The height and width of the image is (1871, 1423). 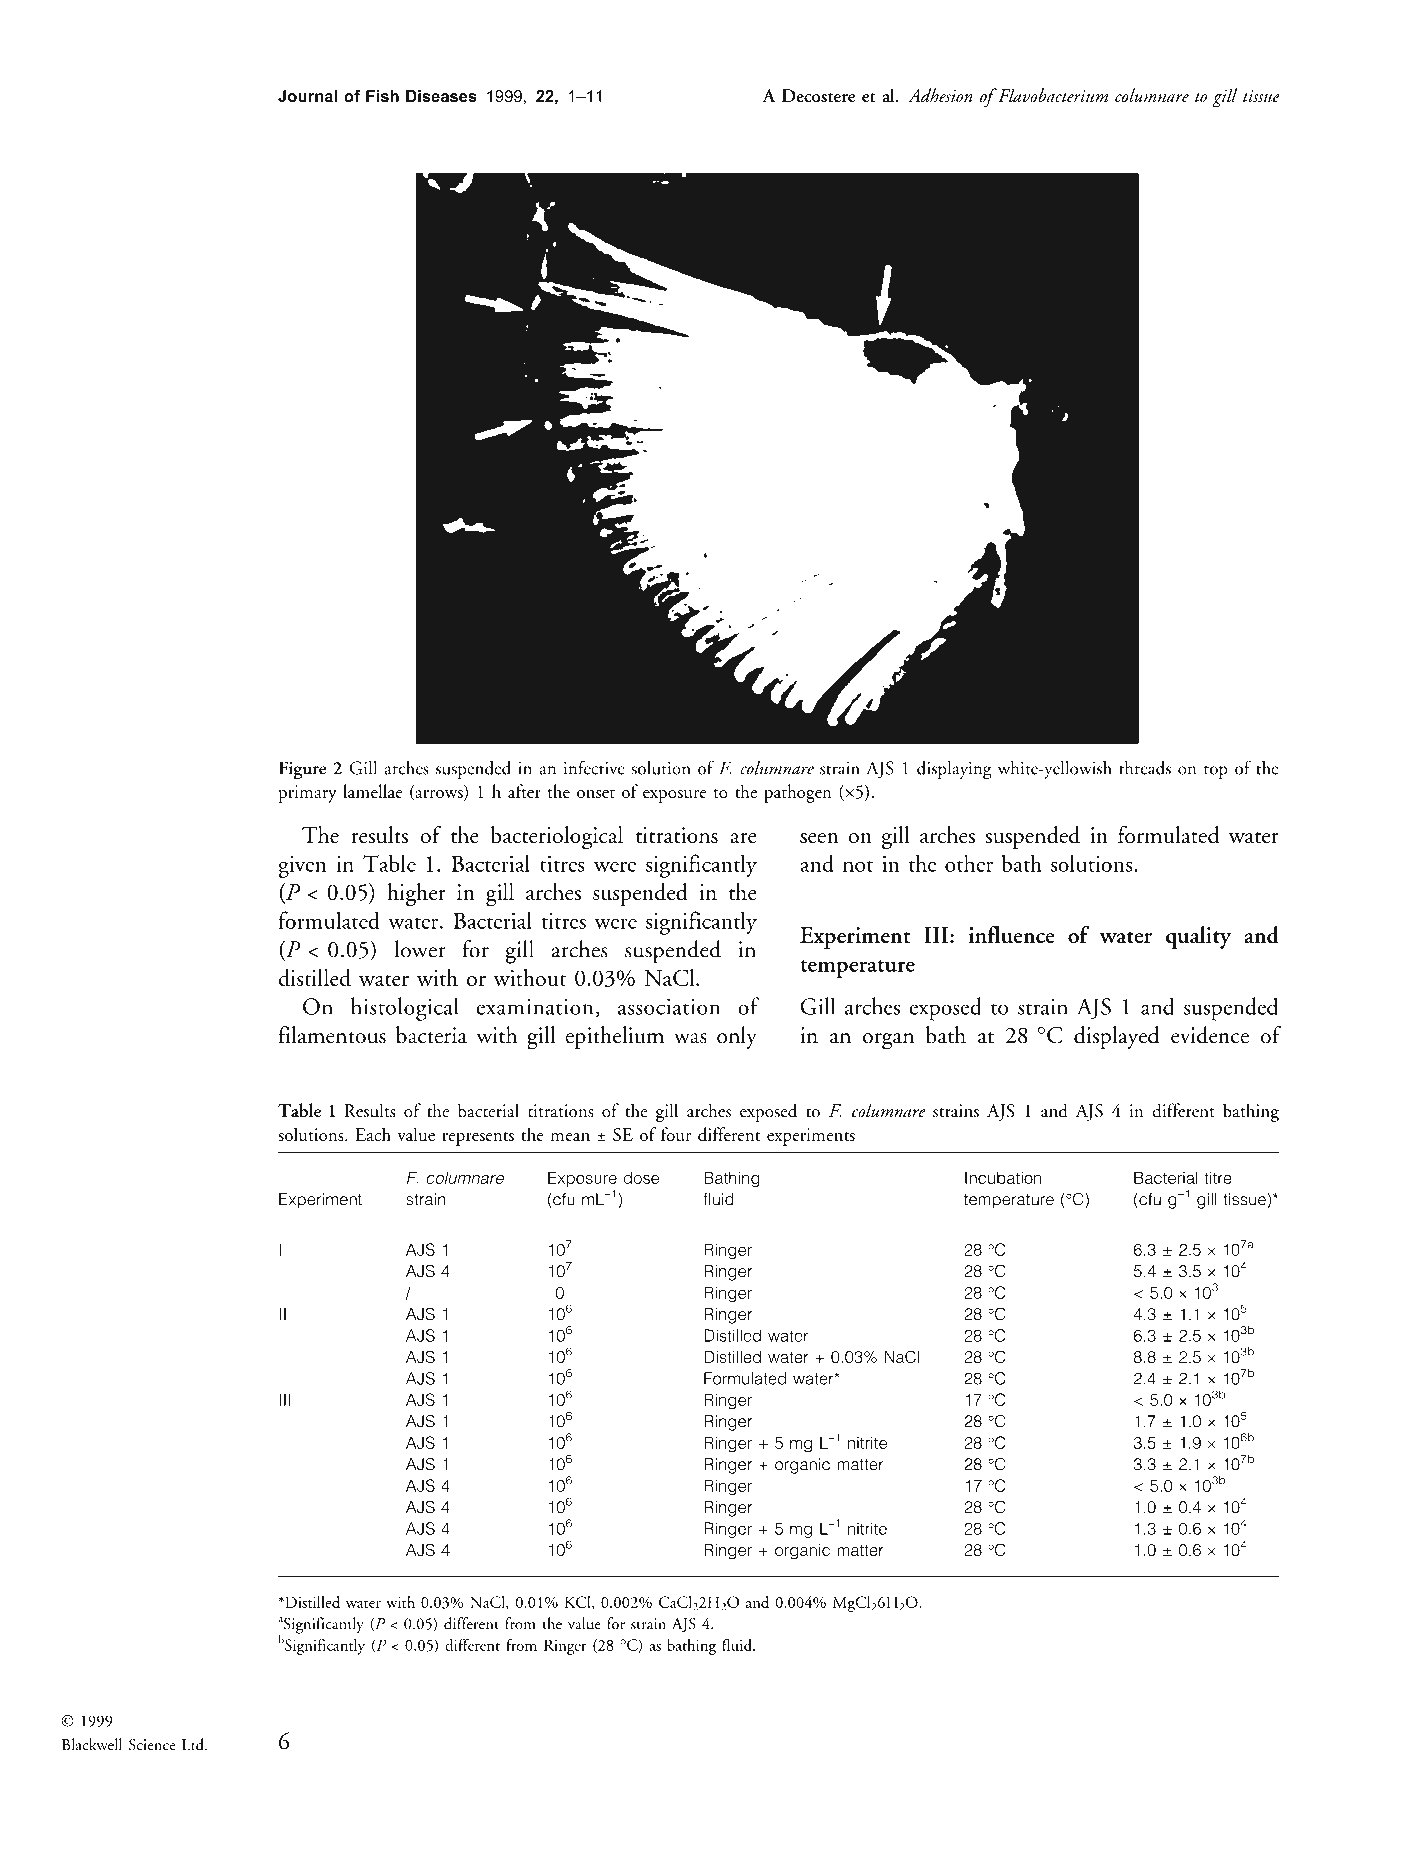 What do you see at coordinates (669, 1006) in the image?
I see `association` at bounding box center [669, 1006].
